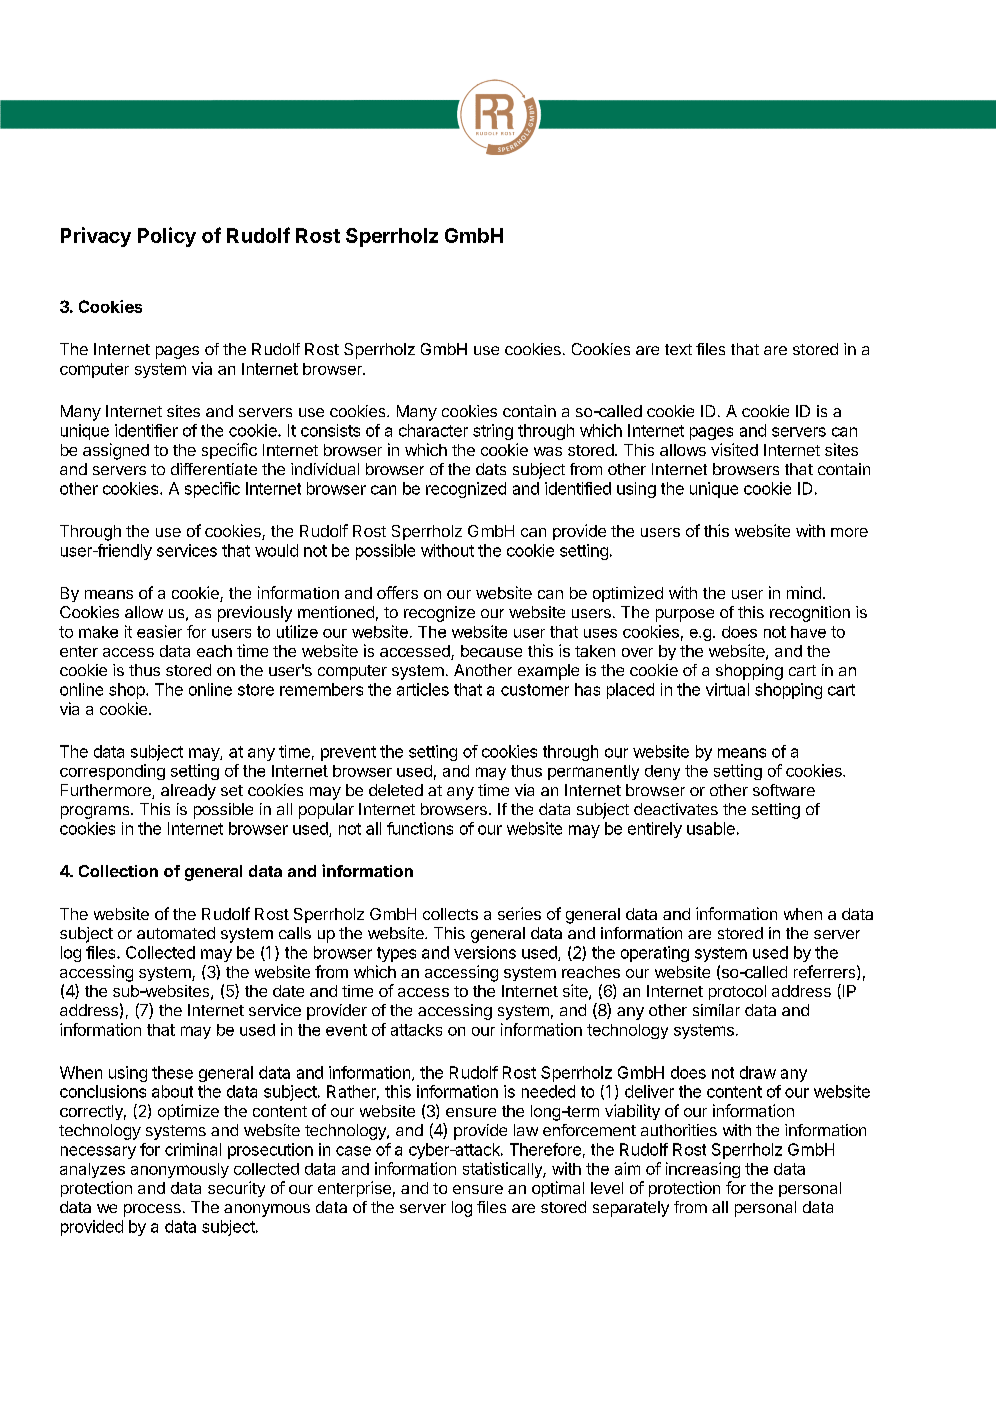 Image resolution: width=997 pixels, height=1411 pixels. Describe the element at coordinates (503, 1170) in the screenshot. I see `statistically` at that location.
